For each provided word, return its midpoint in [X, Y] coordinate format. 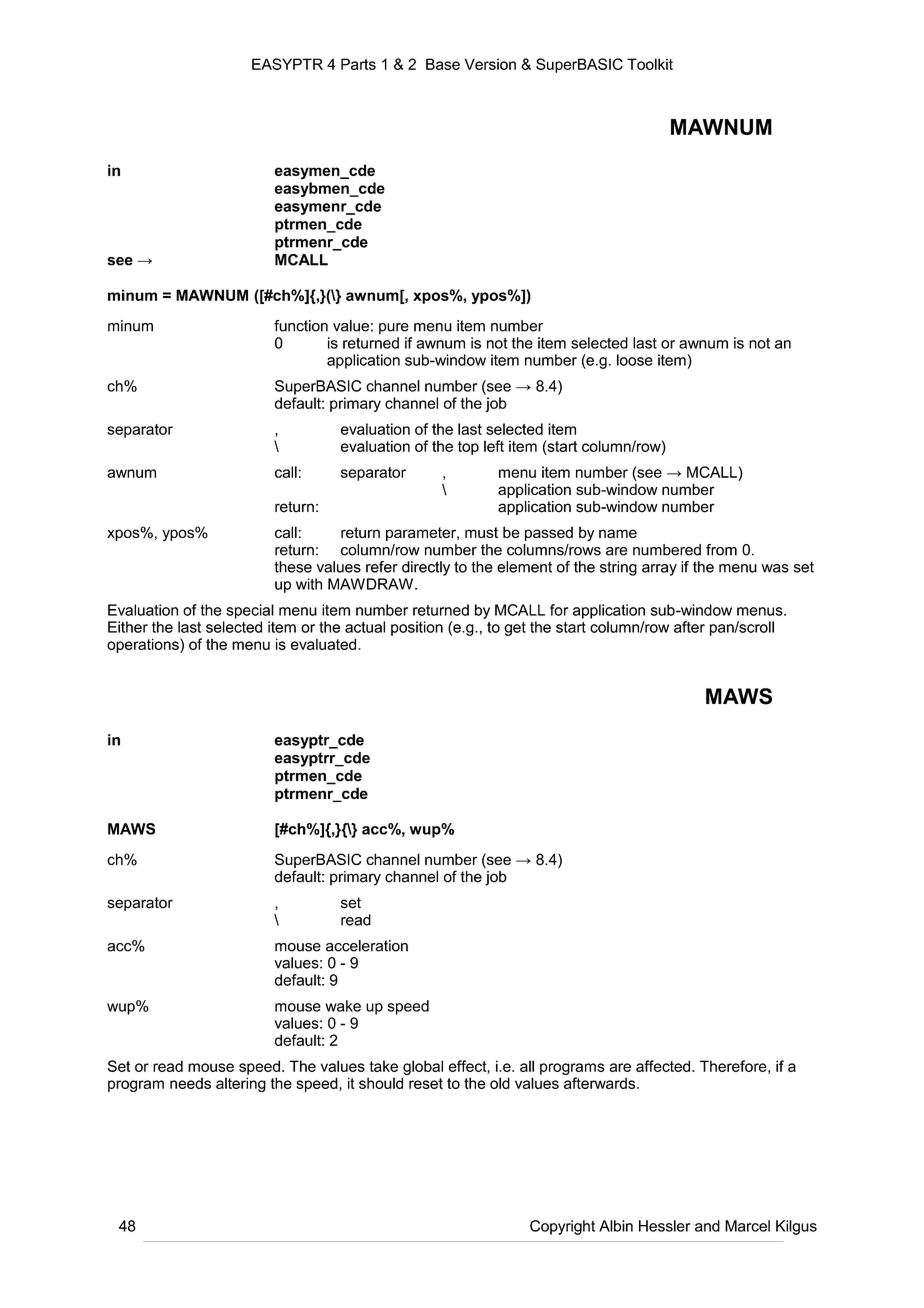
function [301, 326]
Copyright [562, 1227]
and [707, 1226]
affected [663, 1066]
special [250, 611]
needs [190, 1083]
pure [394, 329]
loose [635, 360]
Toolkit [650, 64]
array [659, 570]
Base [443, 64]
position [417, 628]
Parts [358, 64]
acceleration [367, 946]
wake [343, 1006]
